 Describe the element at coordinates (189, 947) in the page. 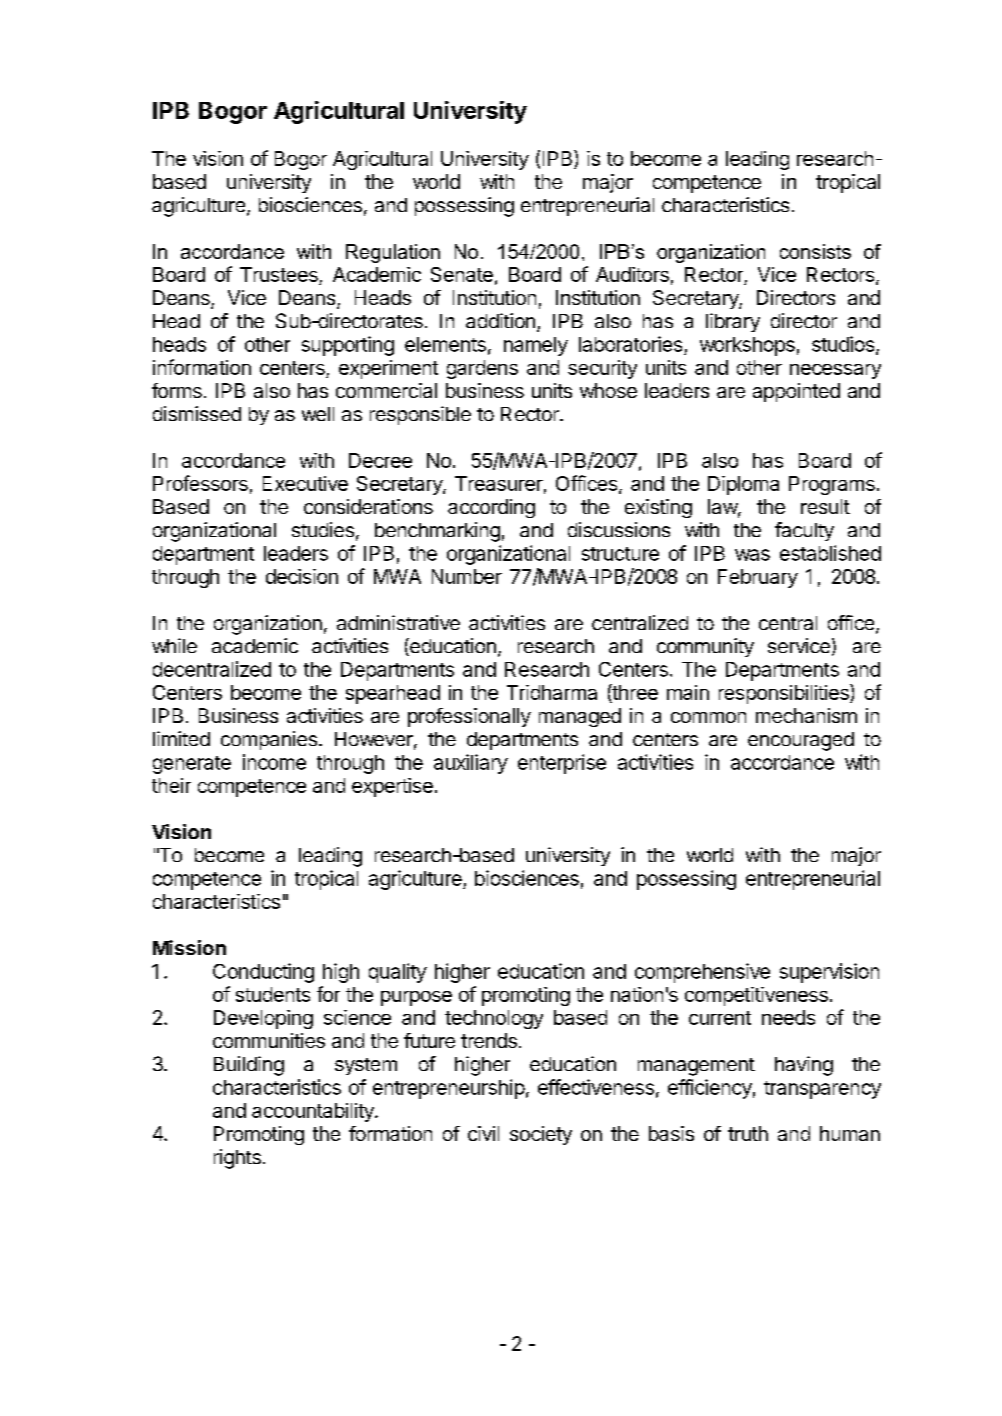

I see `Mission` at that location.
